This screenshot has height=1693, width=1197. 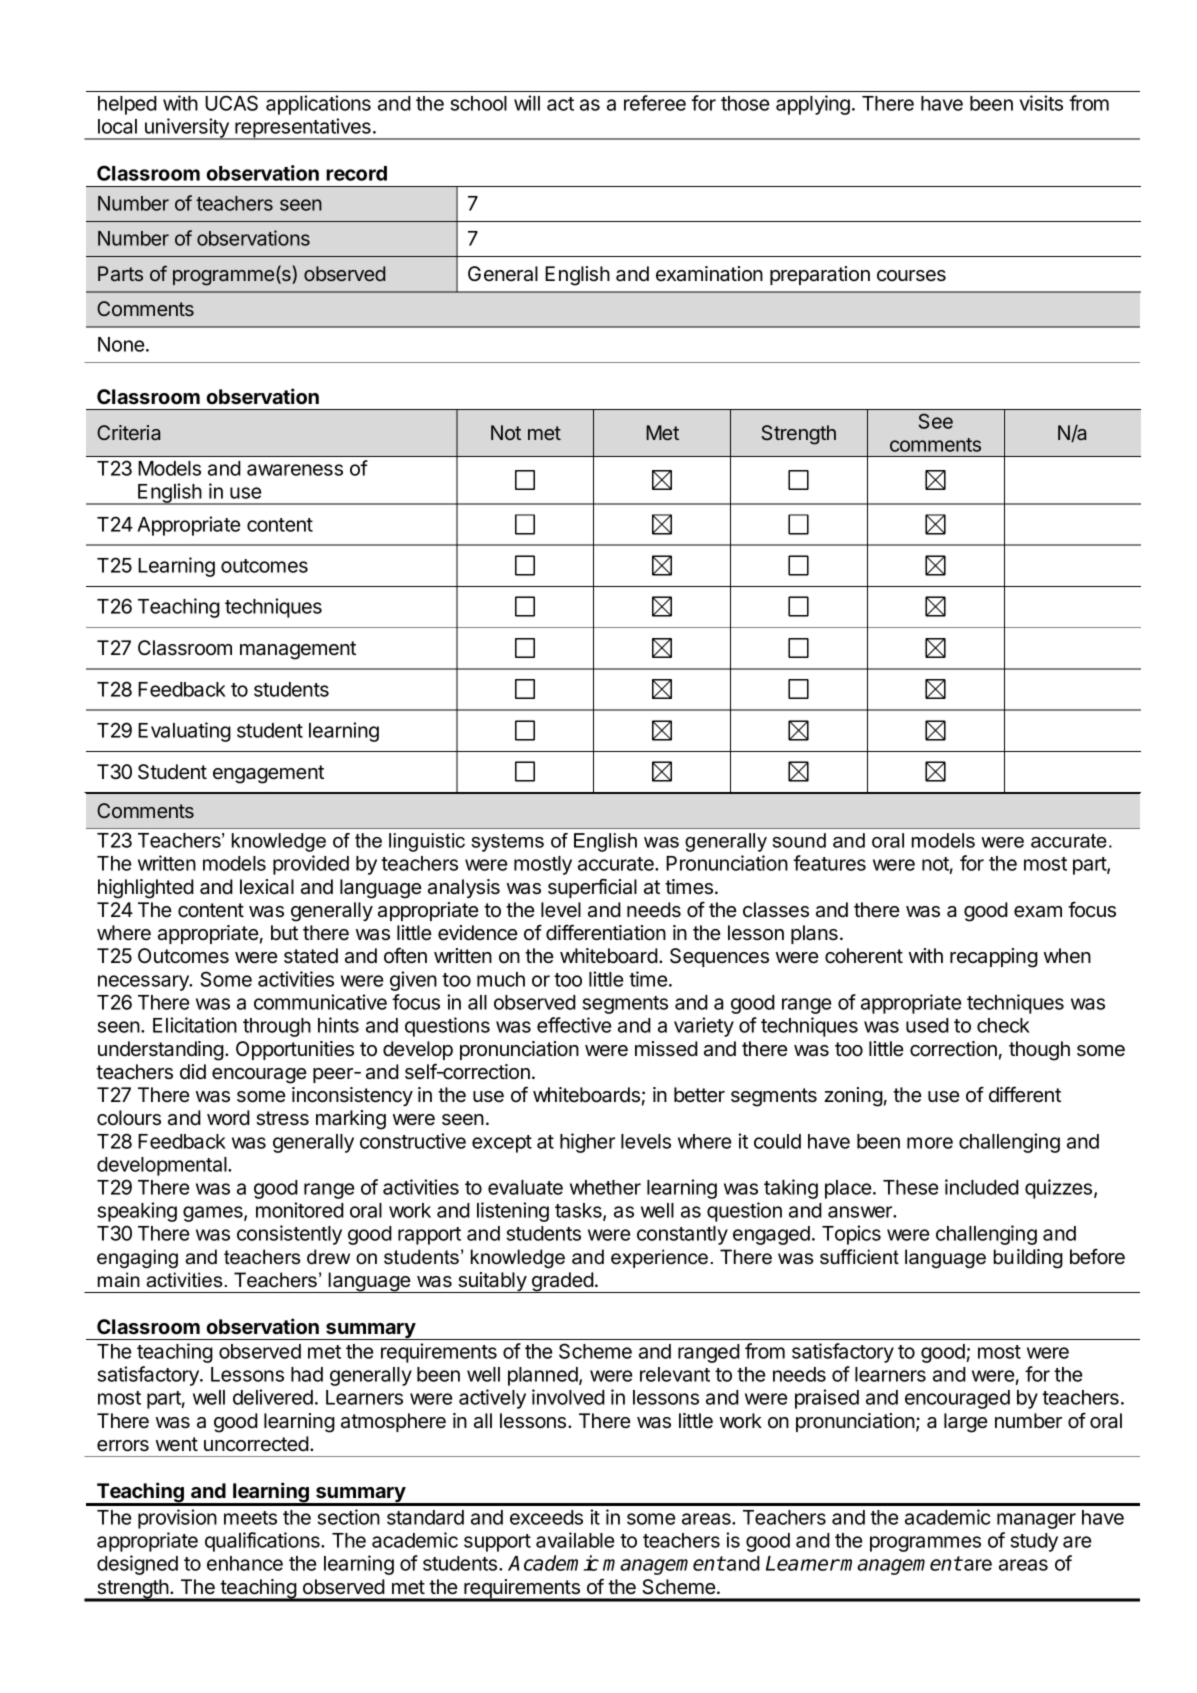 I want to click on meets, so click(x=250, y=1518).
